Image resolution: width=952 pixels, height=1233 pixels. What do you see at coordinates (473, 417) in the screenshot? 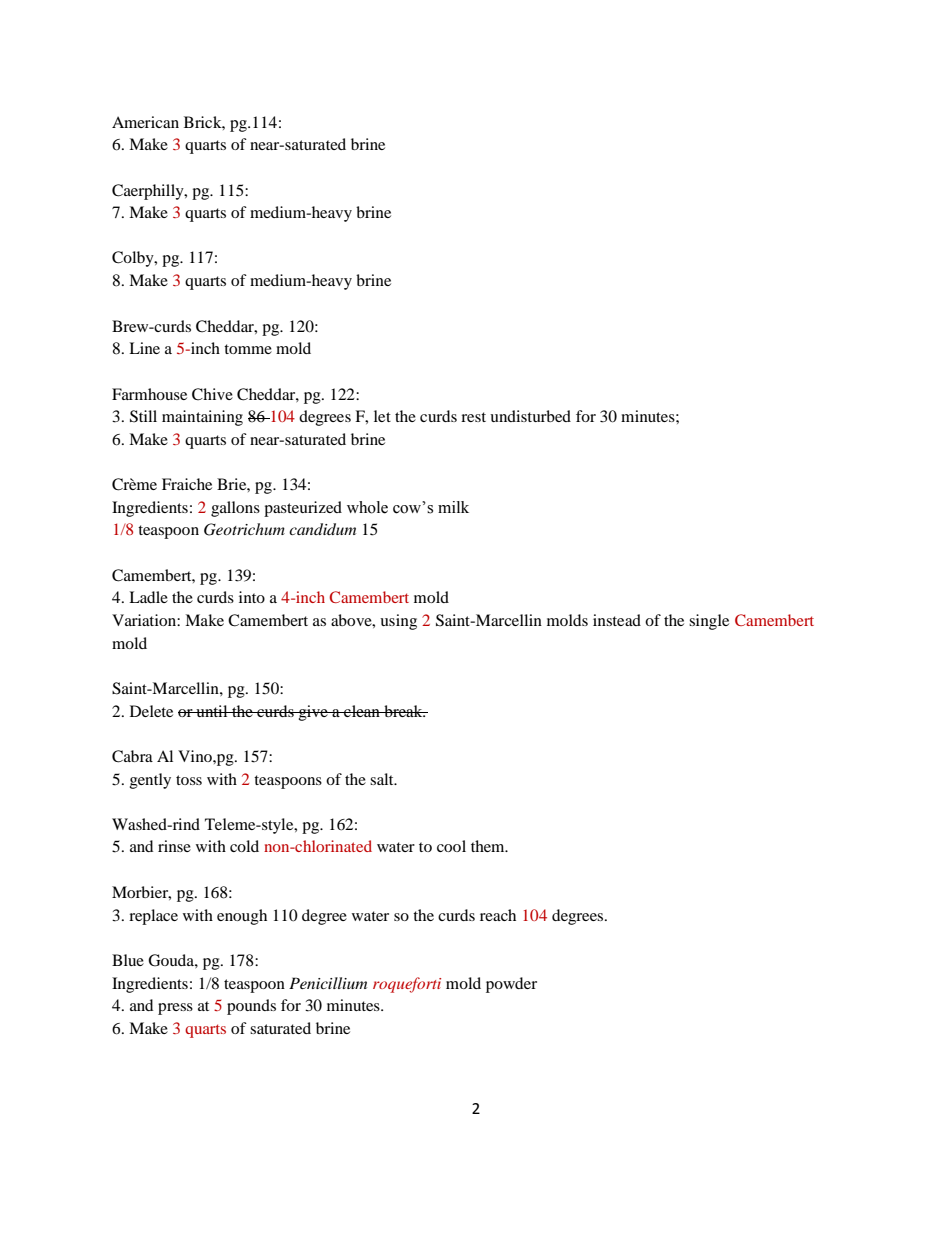
I see `rest` at bounding box center [473, 417].
